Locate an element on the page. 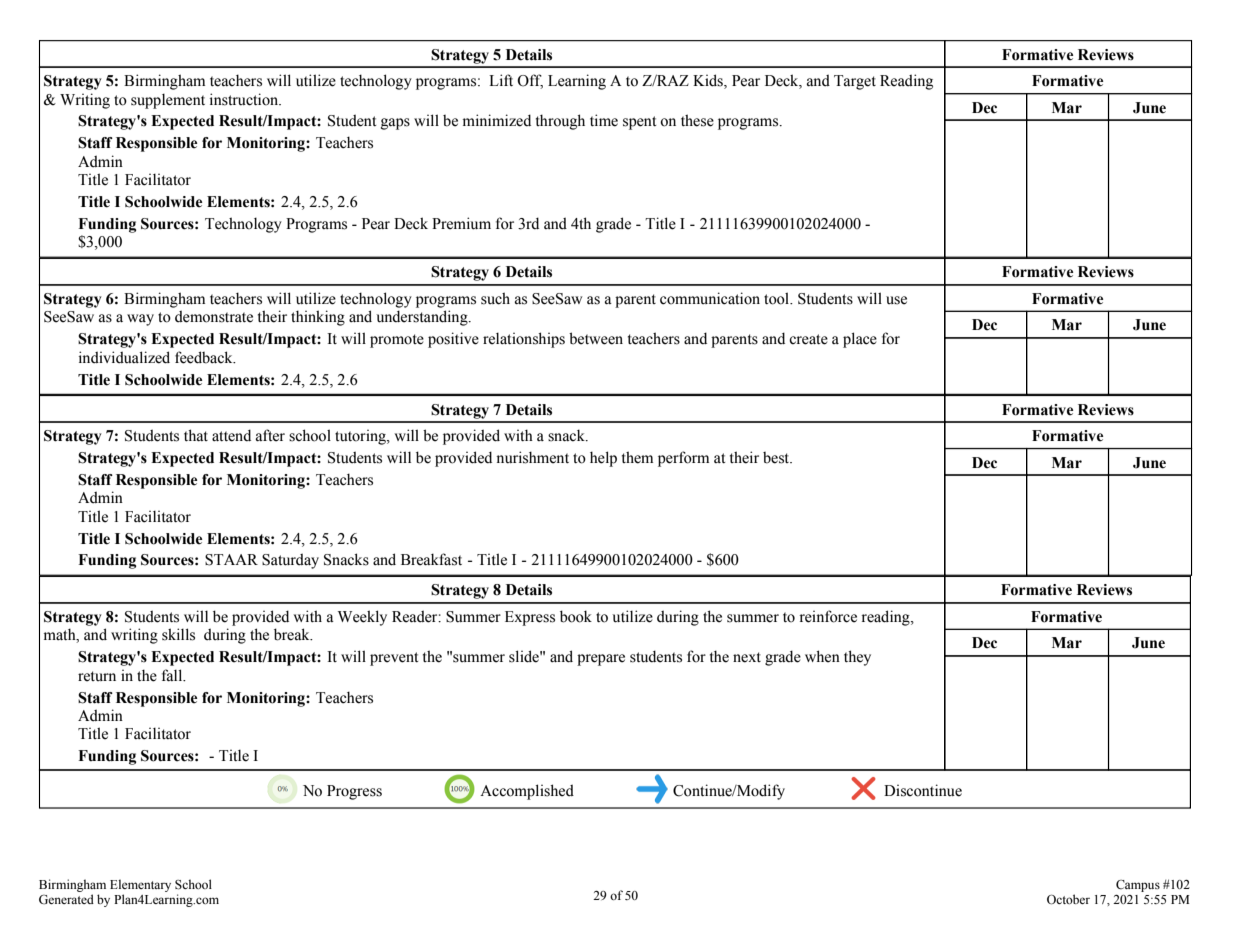 The image size is (1233, 952). Target is located at coordinates (855, 82).
